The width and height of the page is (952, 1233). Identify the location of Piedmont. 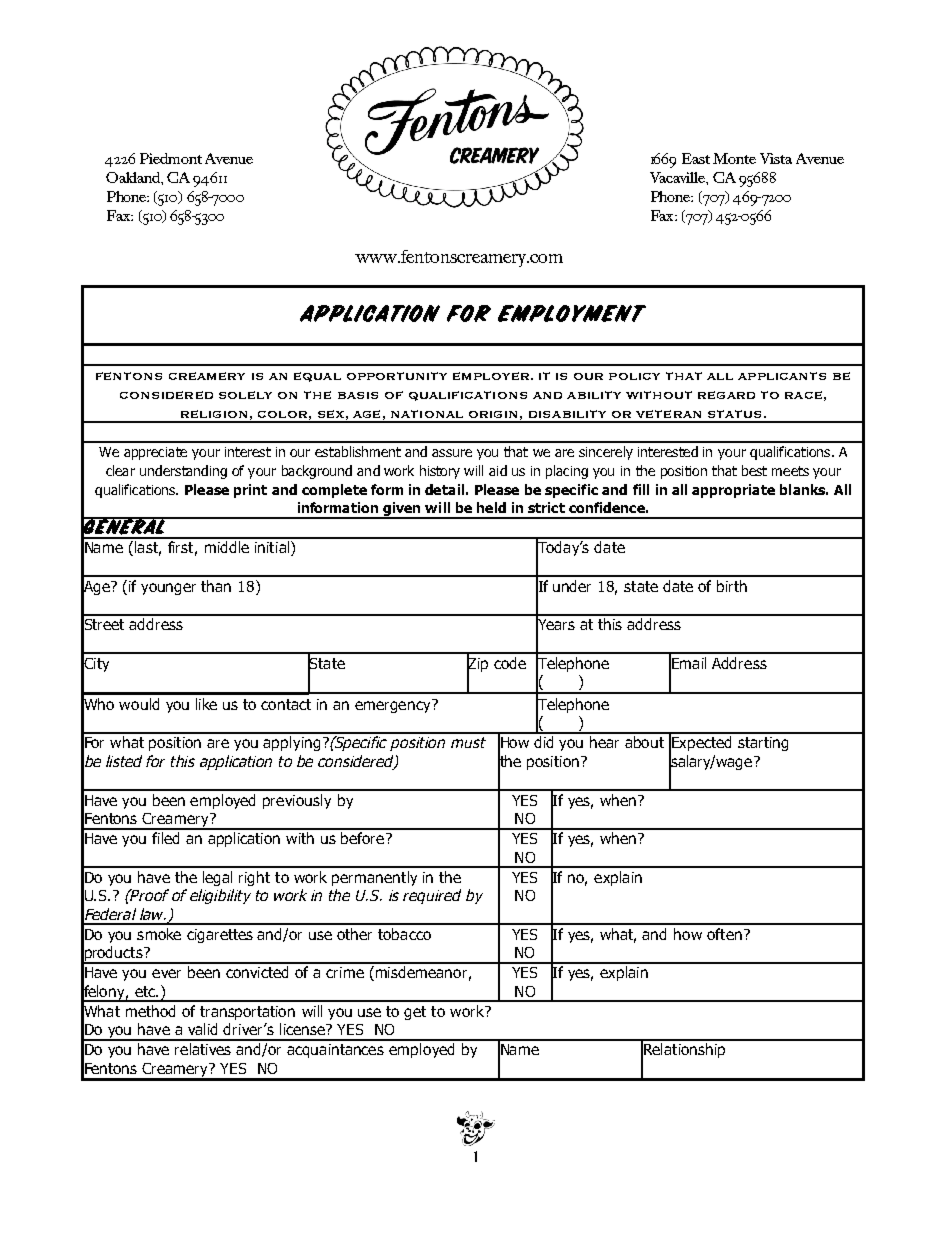
(171, 158).
